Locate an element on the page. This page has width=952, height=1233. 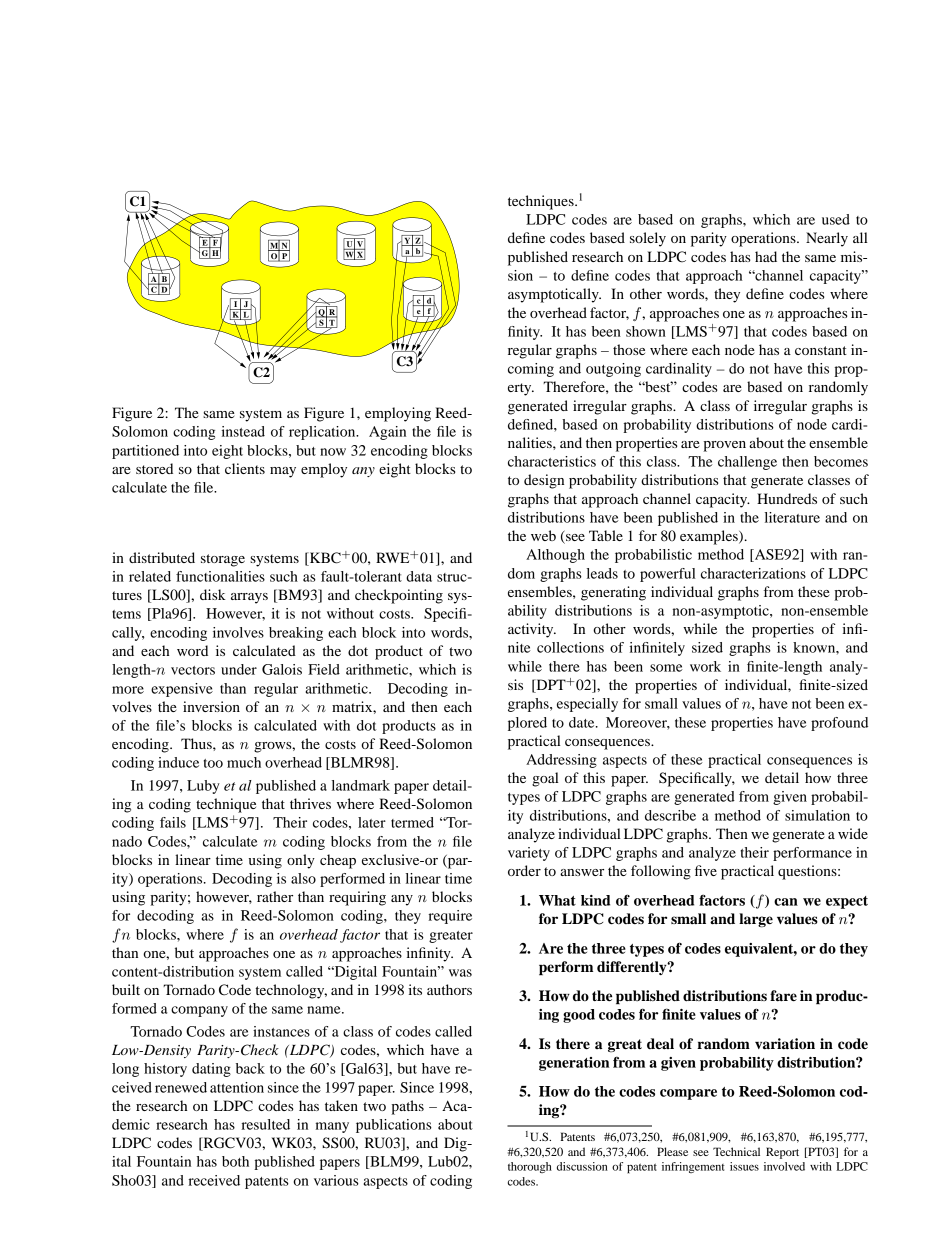
expensive is located at coordinates (182, 690).
